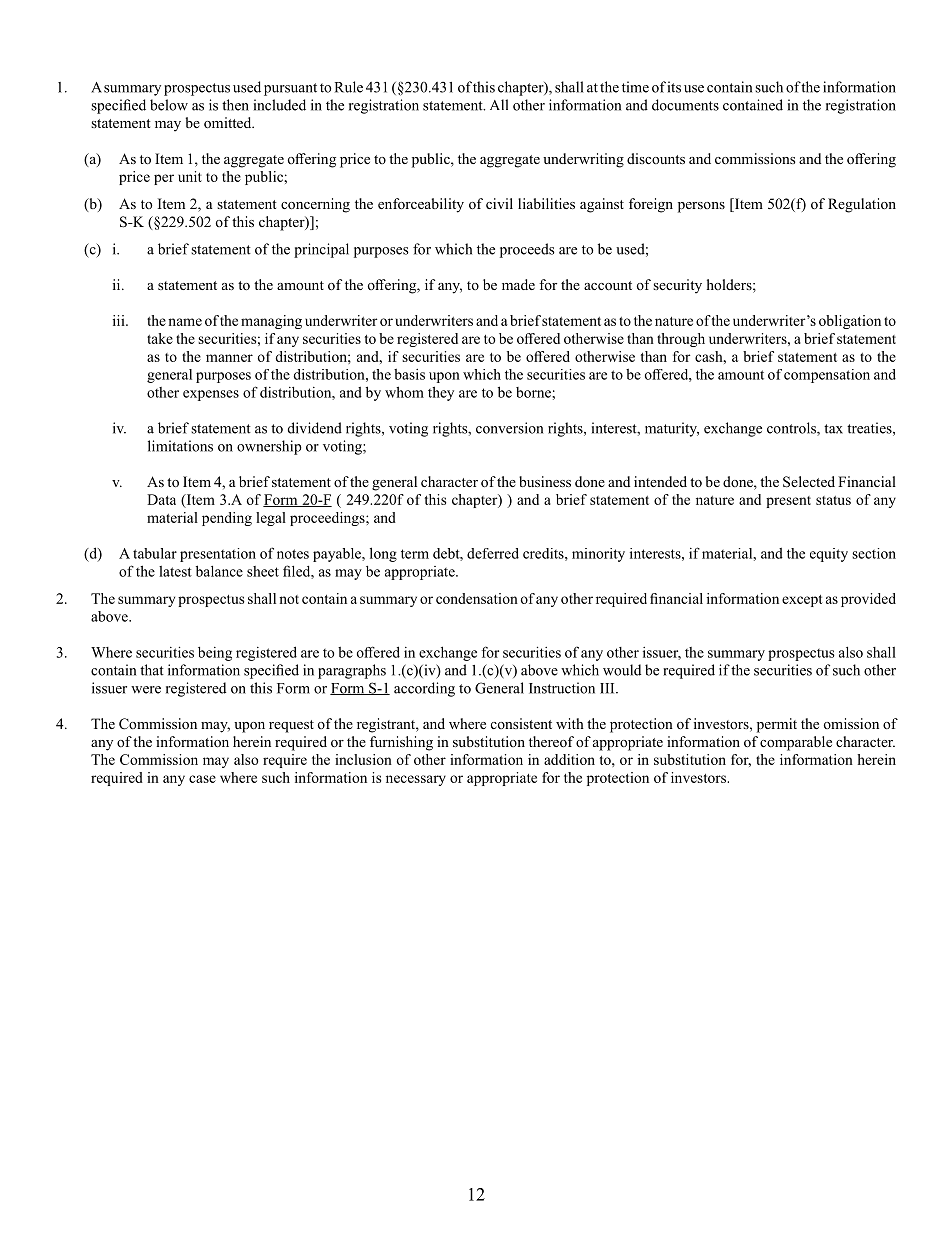 The image size is (952, 1233). Describe the element at coordinates (493, 553) in the screenshot. I see `deferred` at that location.
